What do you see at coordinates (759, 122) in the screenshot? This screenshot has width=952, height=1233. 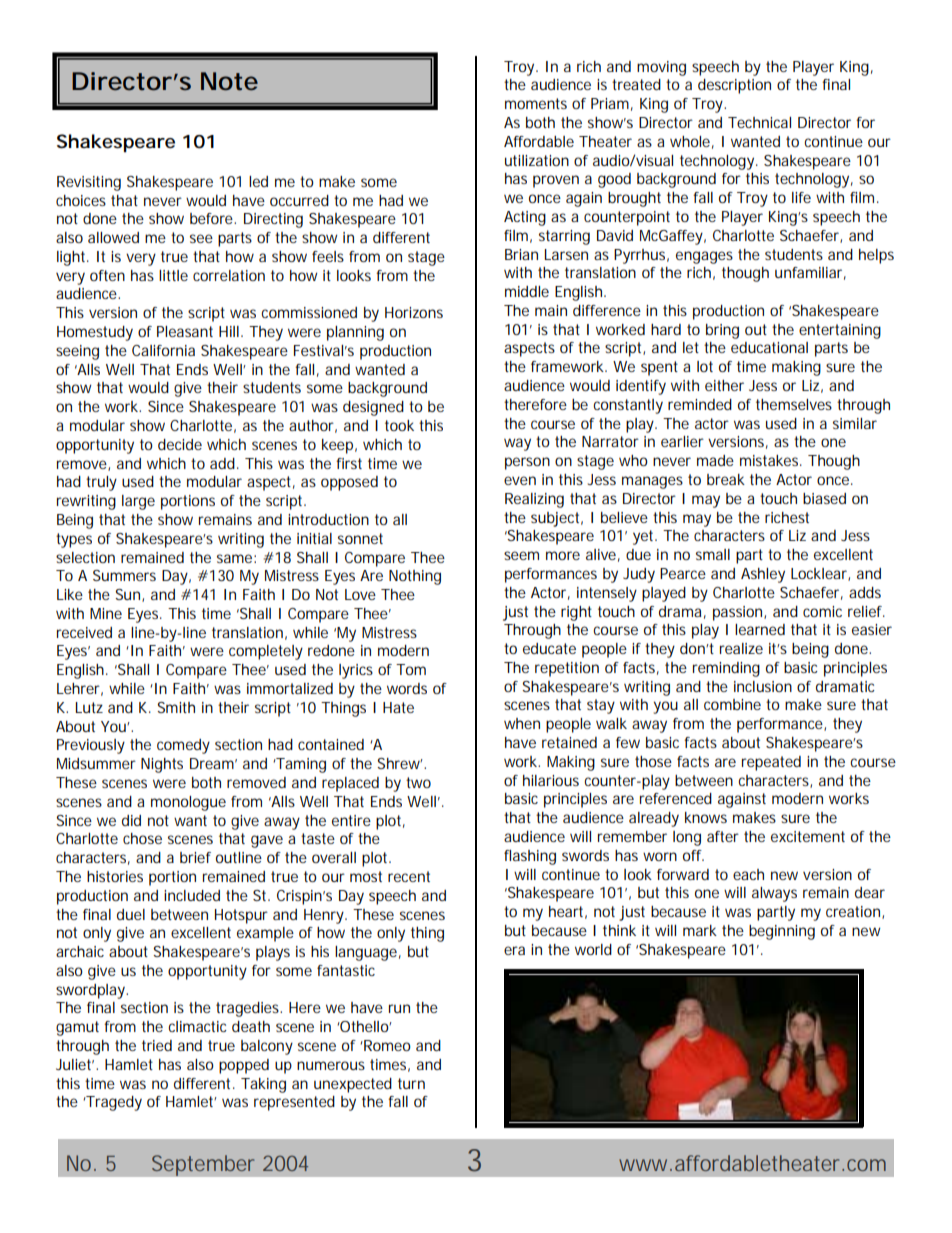 I see `Technical` at bounding box center [759, 122].
